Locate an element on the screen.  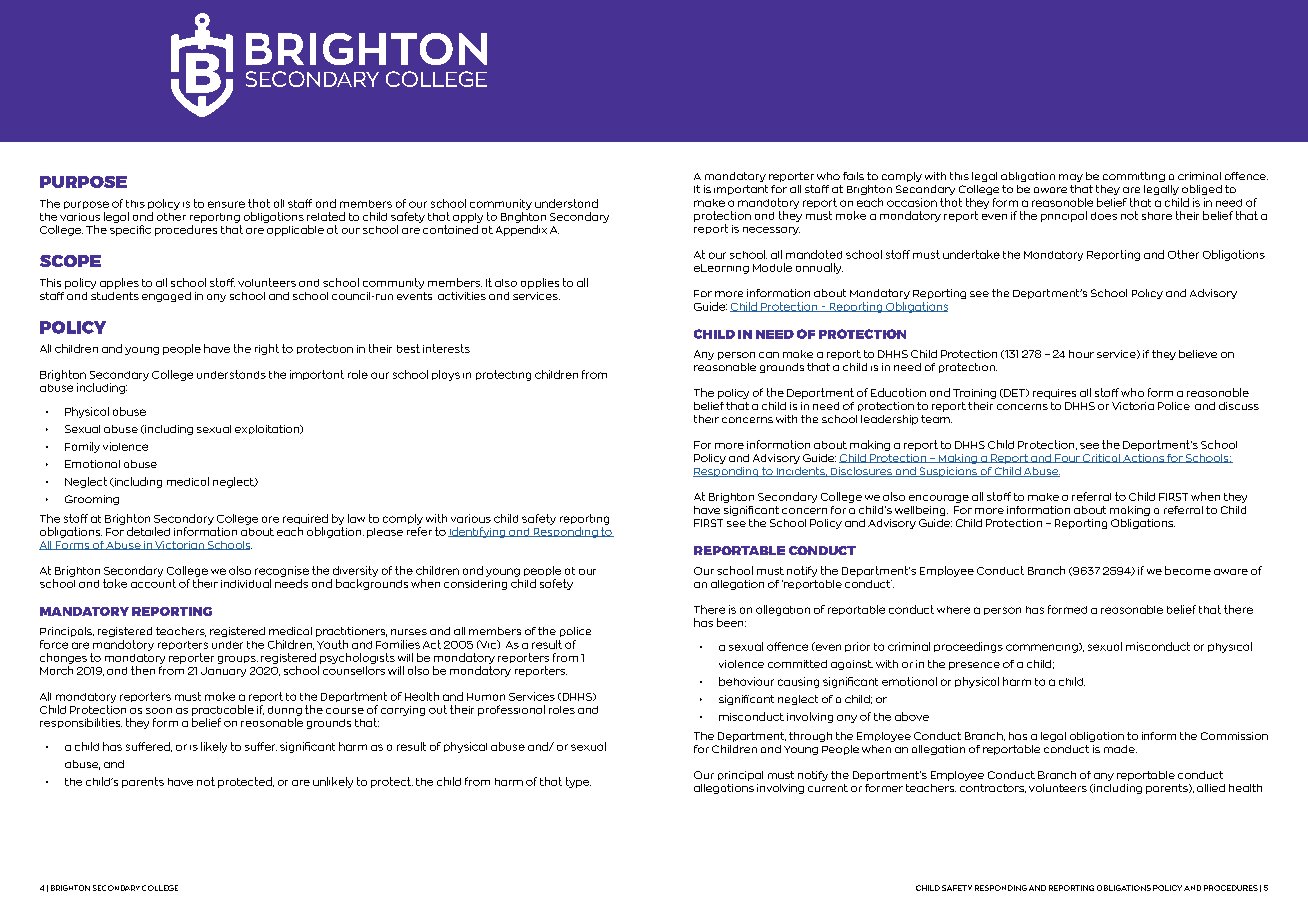
interests is located at coordinates (446, 348).
